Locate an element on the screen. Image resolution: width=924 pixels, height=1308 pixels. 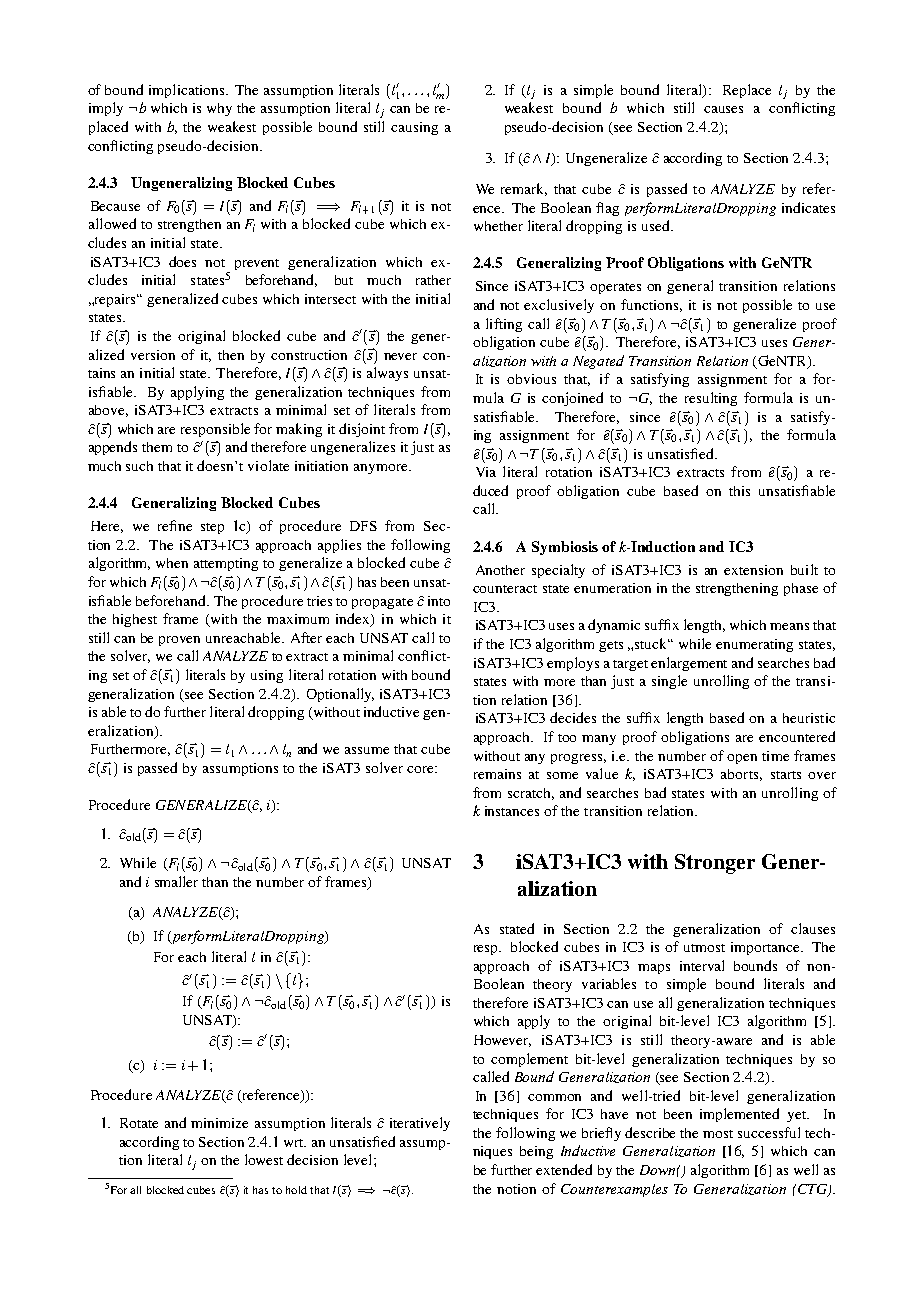
into is located at coordinates (439, 601).
